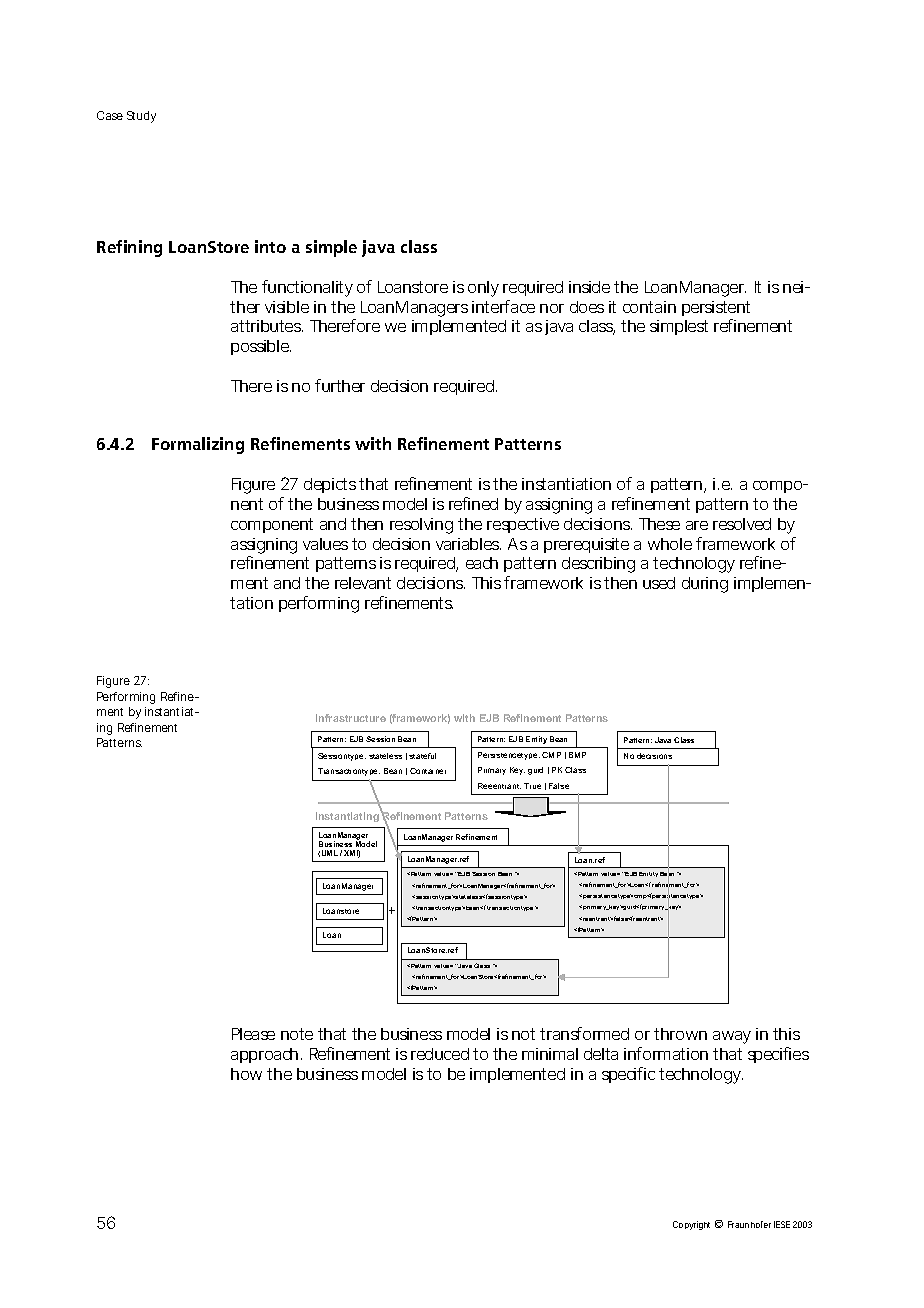 The height and width of the page is (1308, 924). Describe the element at coordinates (550, 1054) in the page. I see `minimal` at that location.
